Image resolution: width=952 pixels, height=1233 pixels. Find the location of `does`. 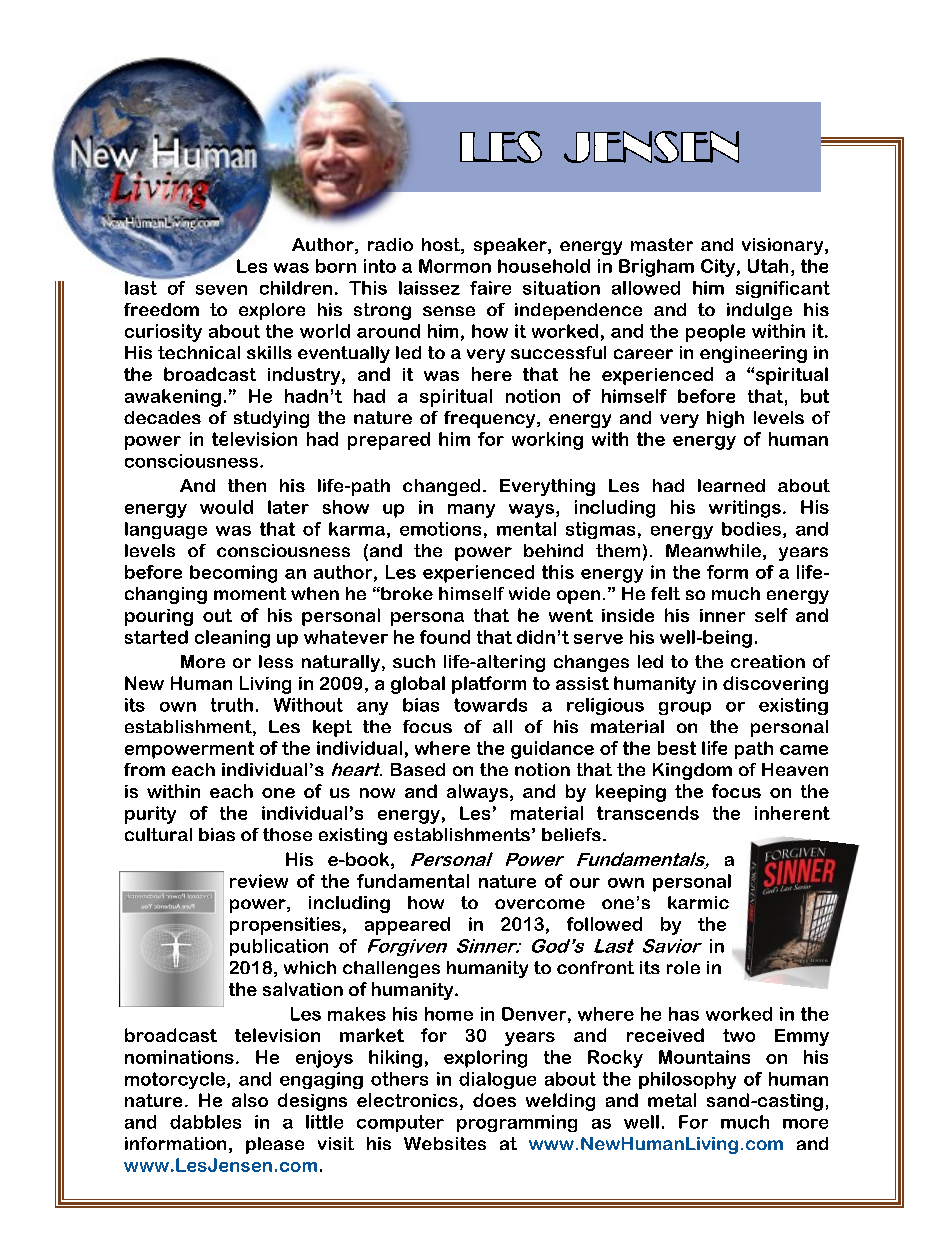

does is located at coordinates (494, 1100).
